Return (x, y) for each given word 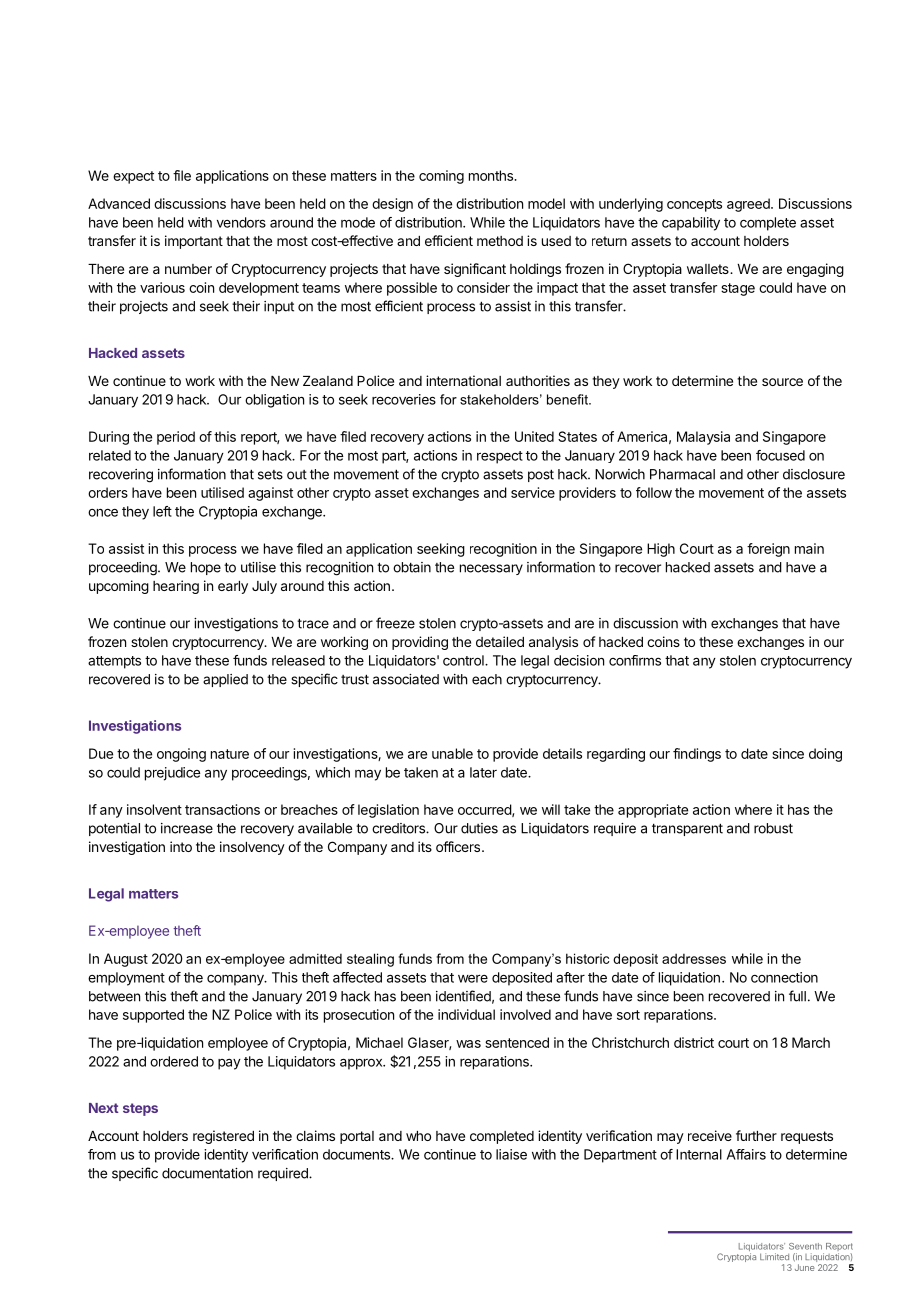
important (194, 242)
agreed (749, 205)
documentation (207, 1173)
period (176, 438)
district (694, 1042)
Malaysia (703, 438)
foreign (768, 550)
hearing (176, 587)
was (468, 1044)
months (492, 175)
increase (187, 828)
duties (479, 828)
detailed (500, 641)
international (463, 380)
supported (153, 1016)
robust (773, 828)
